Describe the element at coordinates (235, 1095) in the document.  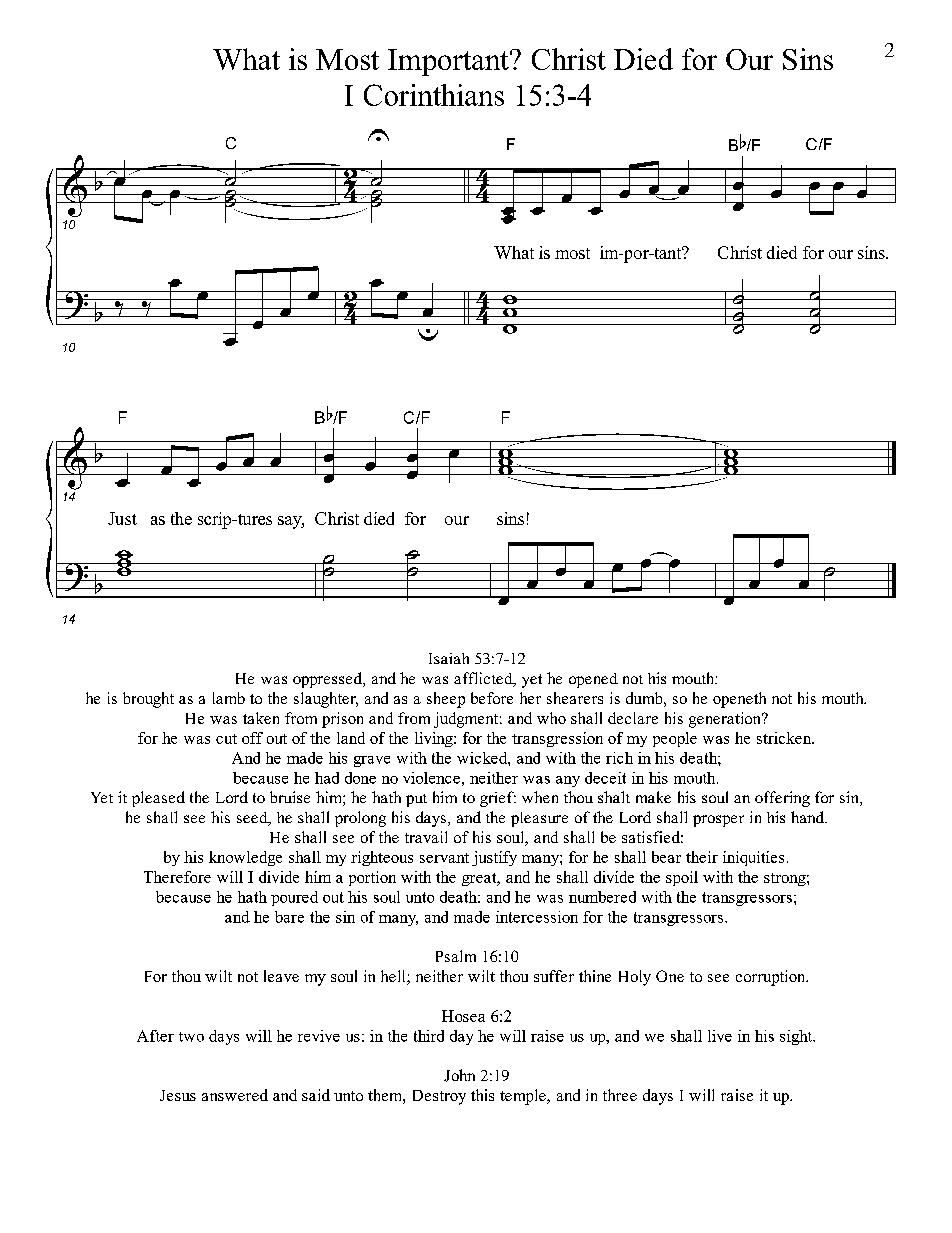
I see `answered` at that location.
